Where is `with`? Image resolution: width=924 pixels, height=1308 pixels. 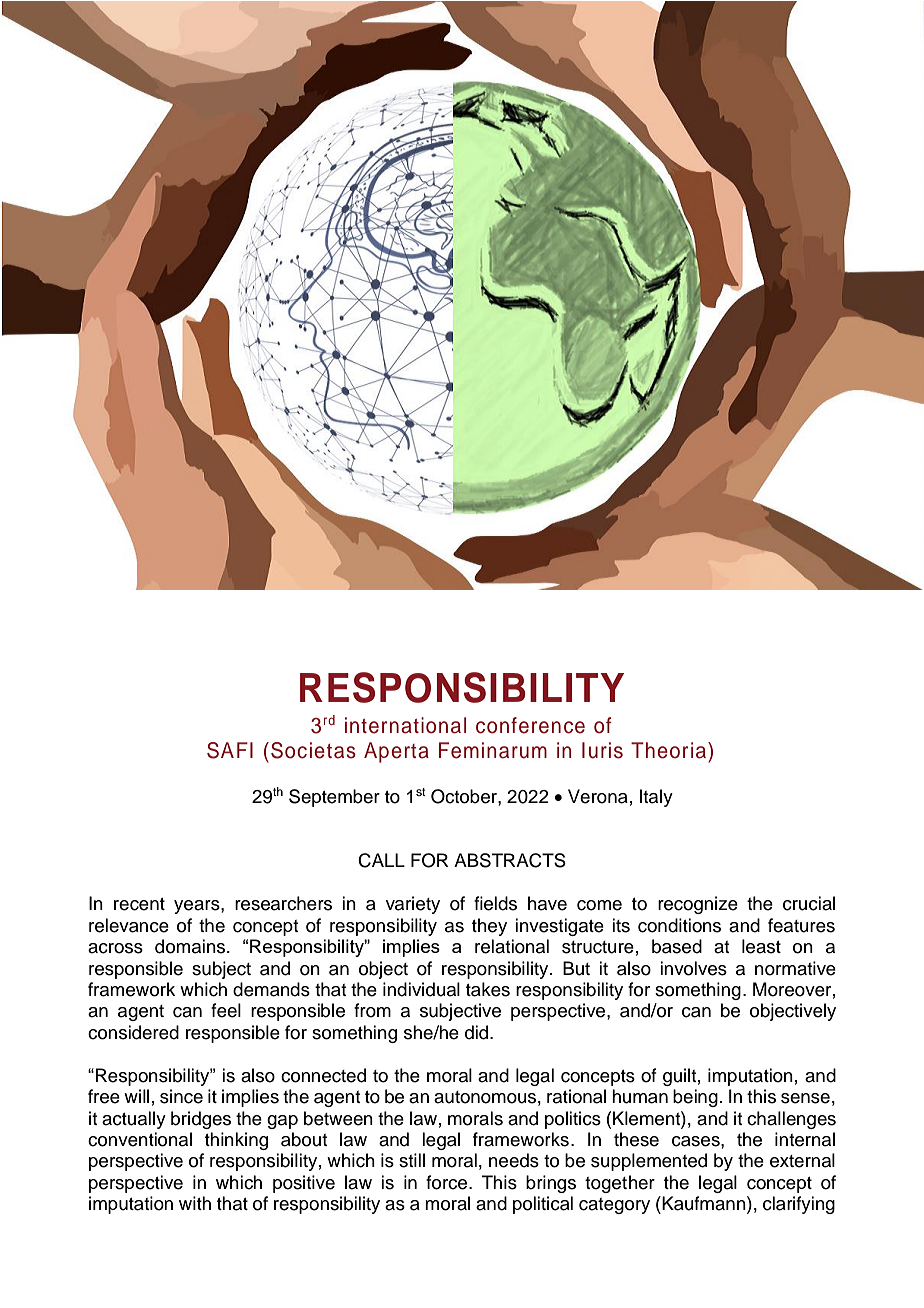 with is located at coordinates (195, 1203).
